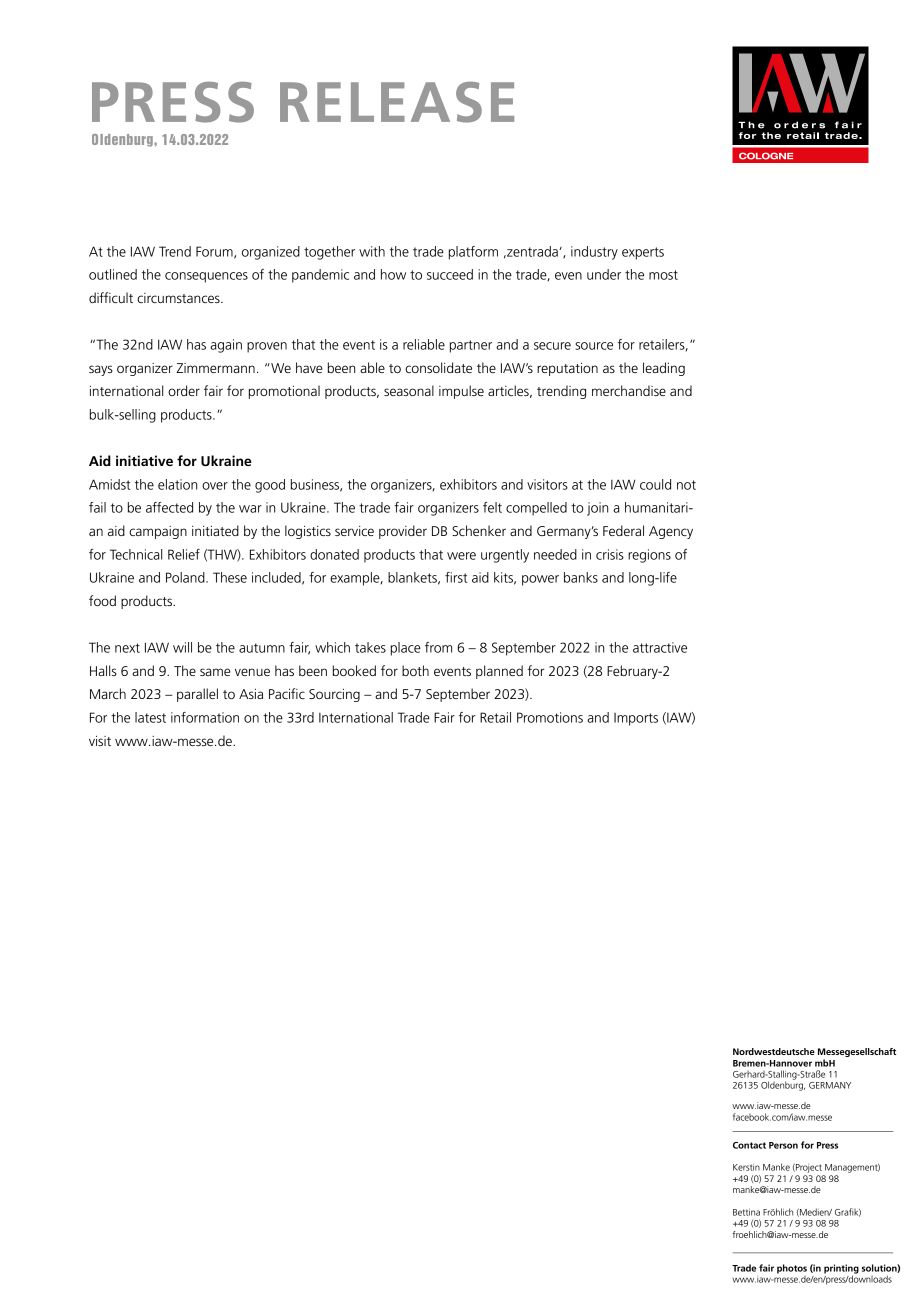  Describe the element at coordinates (271, 253) in the screenshot. I see `organized` at that location.
